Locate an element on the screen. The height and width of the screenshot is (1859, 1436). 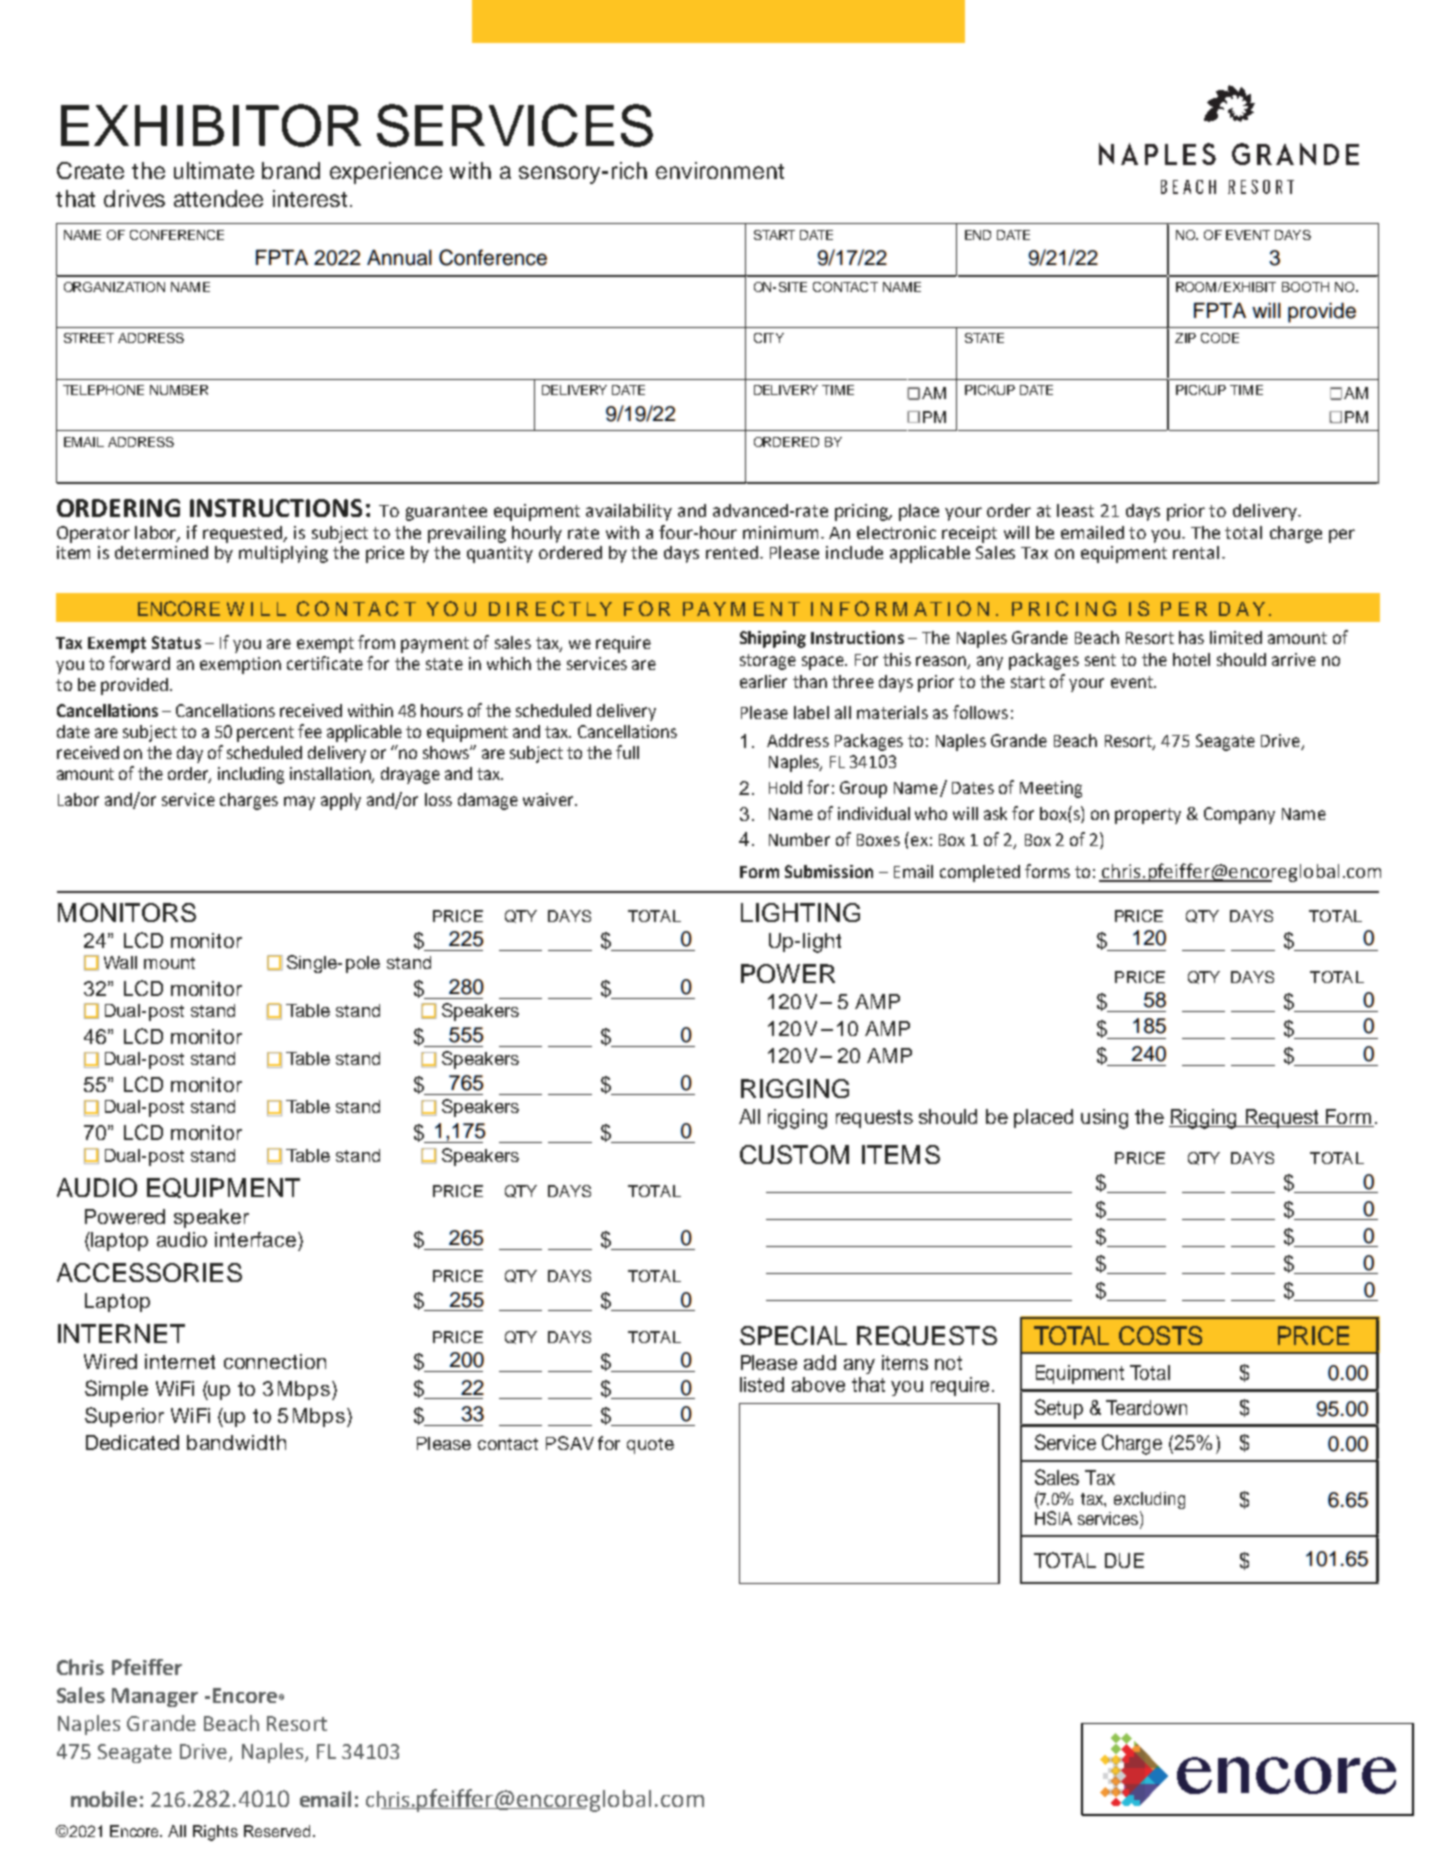
Reserved is located at coordinates (277, 1831).
